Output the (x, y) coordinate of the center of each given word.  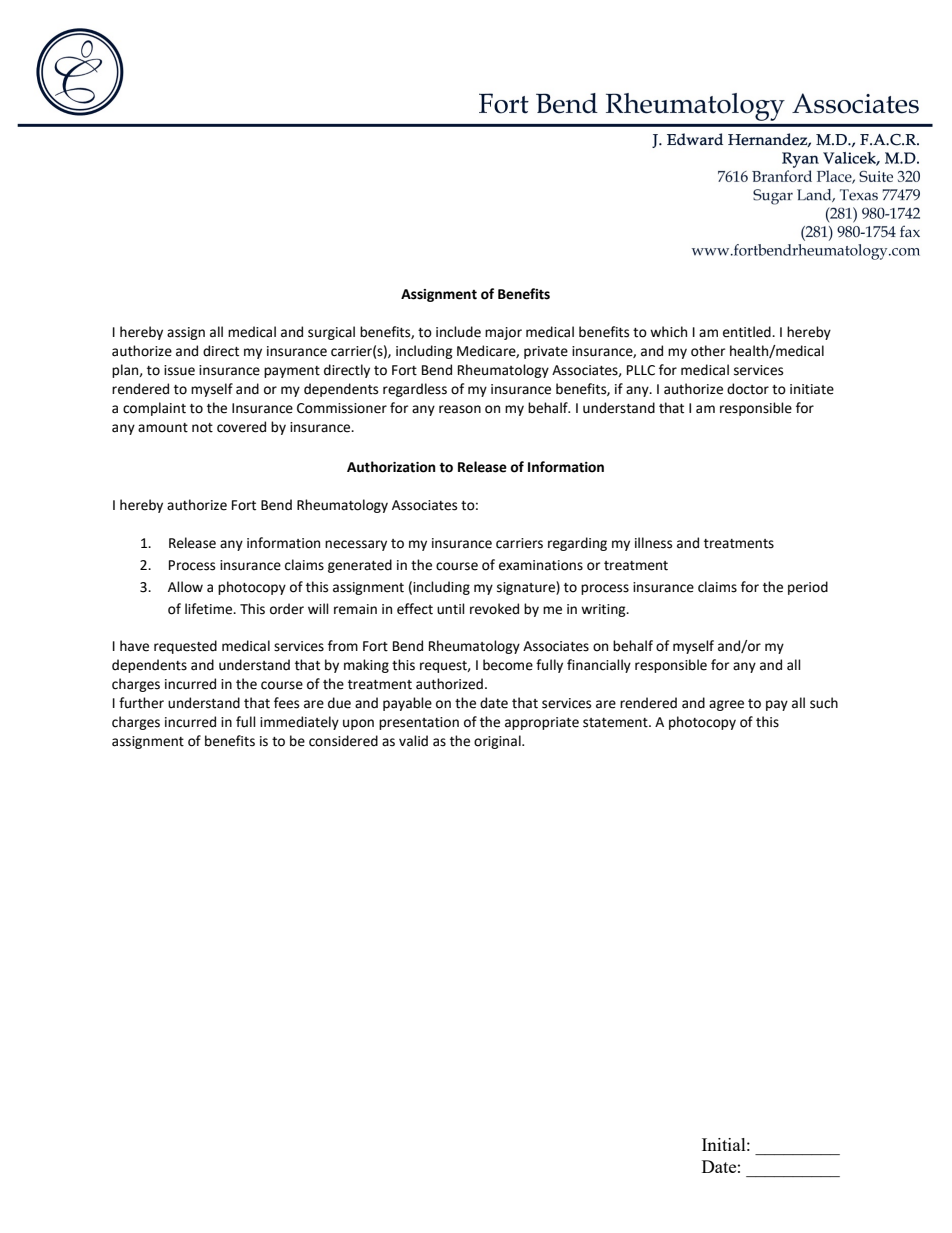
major (503, 333)
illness (653, 543)
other (708, 351)
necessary (356, 545)
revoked (494, 609)
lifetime (210, 609)
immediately (299, 723)
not (202, 428)
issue (179, 370)
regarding (577, 544)
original (498, 742)
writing (604, 610)
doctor (748, 389)
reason (460, 409)
